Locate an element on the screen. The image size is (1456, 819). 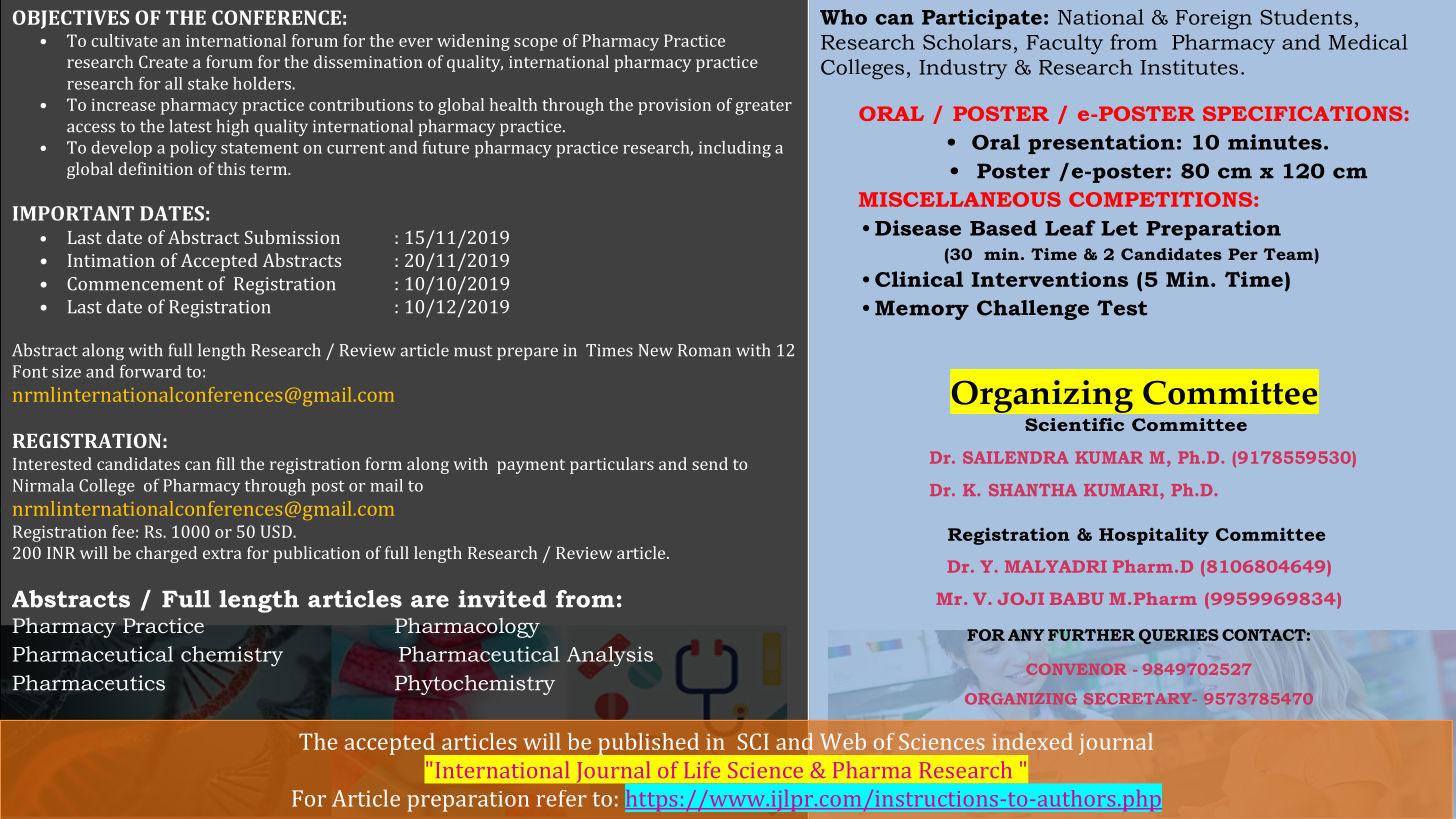
indexed is located at coordinates (1032, 741).
